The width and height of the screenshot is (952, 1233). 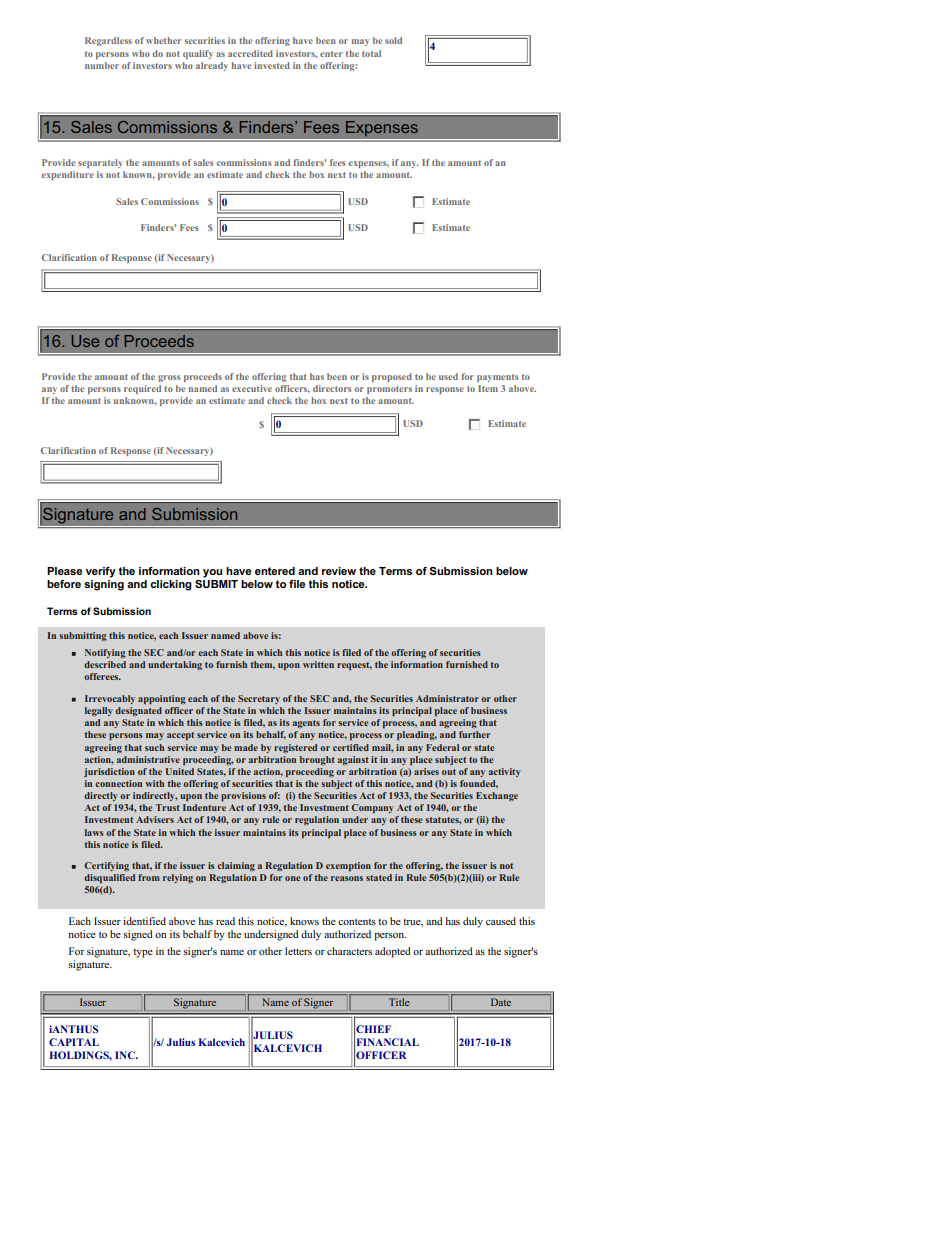 What do you see at coordinates (102, 65) in the screenshot?
I see `number` at bounding box center [102, 65].
